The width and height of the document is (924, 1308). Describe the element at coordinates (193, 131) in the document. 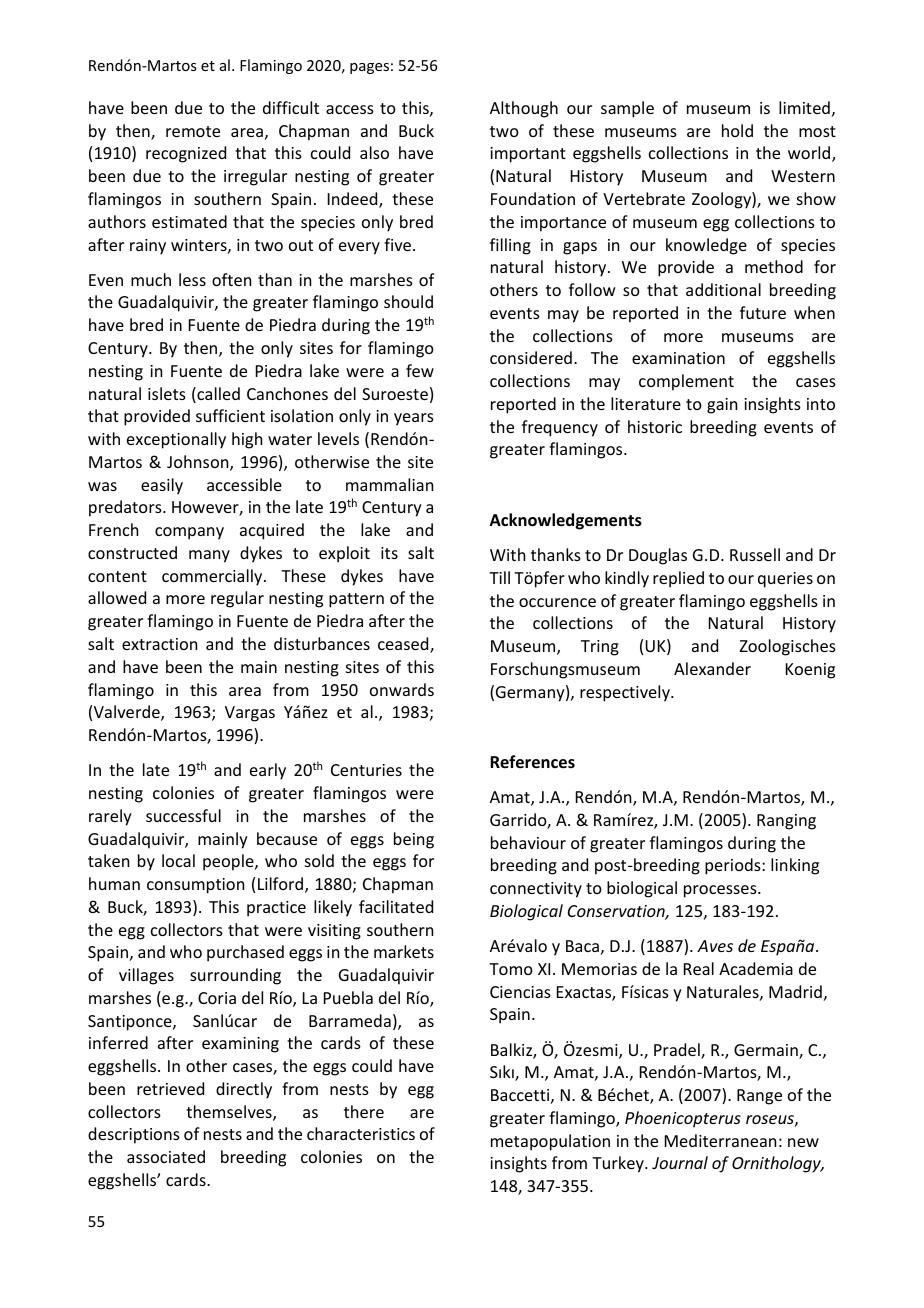

I see `remote` at that location.
